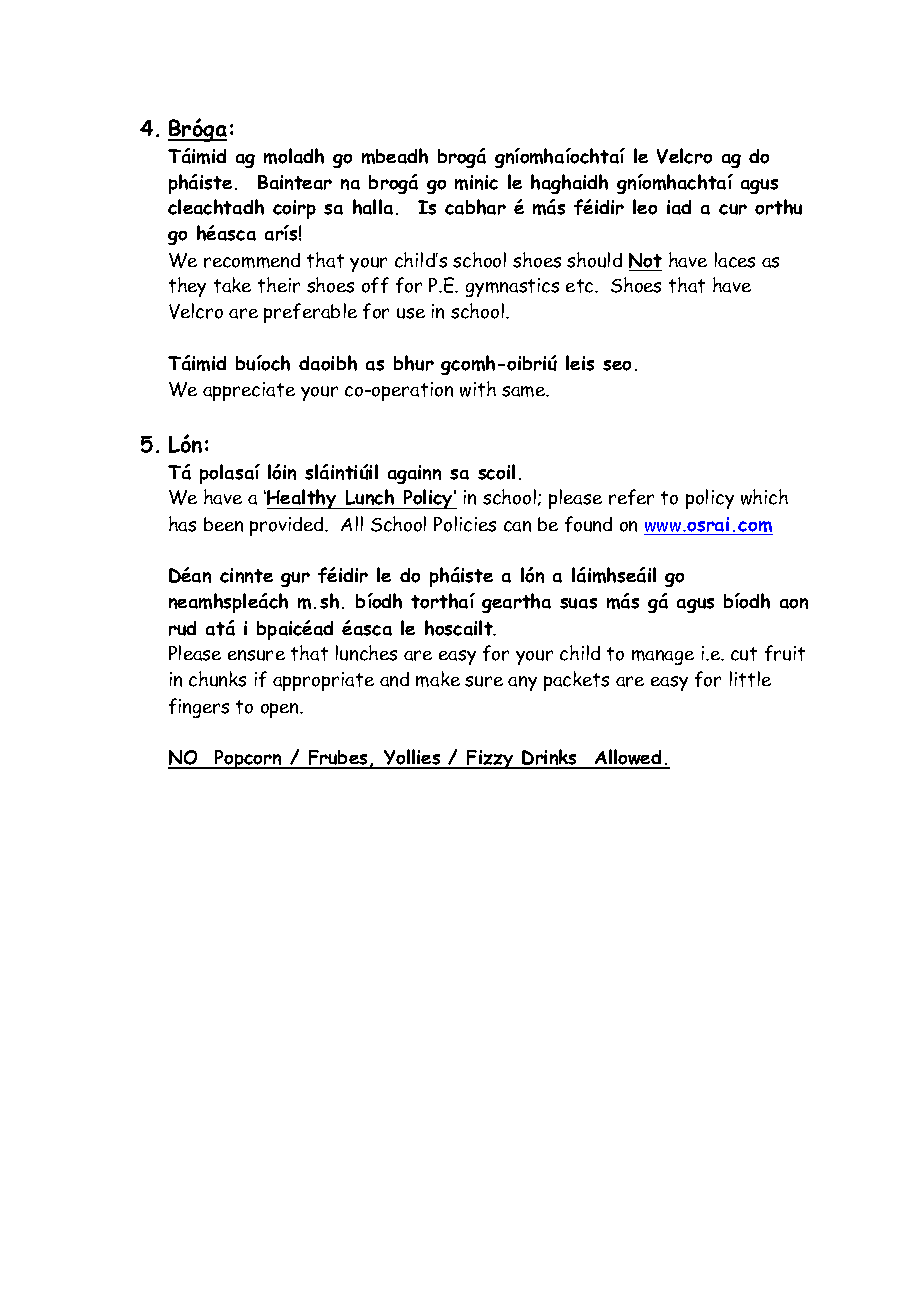 This document has width=924, height=1308. What do you see at coordinates (794, 603) in the document?
I see `aon` at bounding box center [794, 603].
